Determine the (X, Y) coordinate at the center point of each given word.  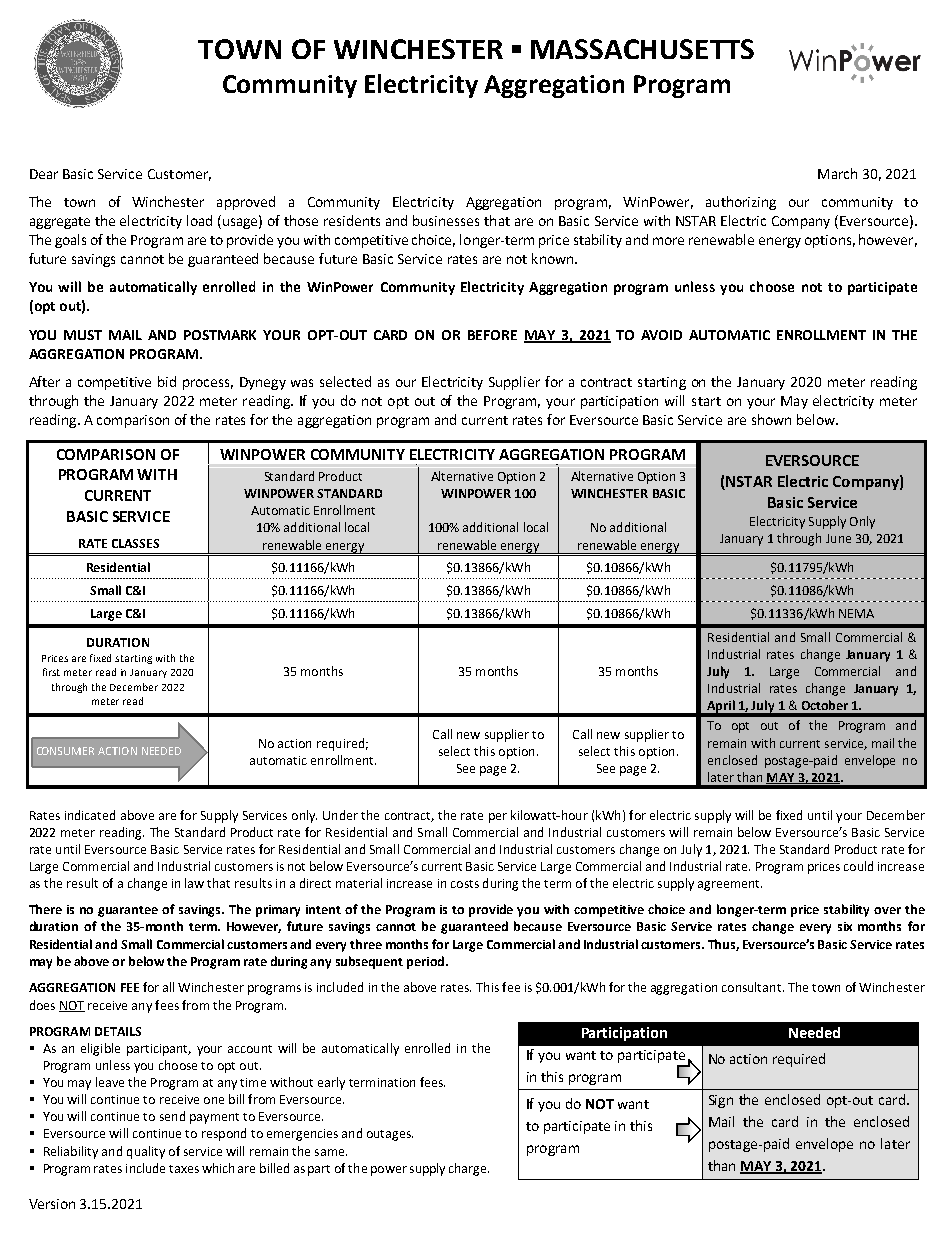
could (858, 866)
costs (465, 884)
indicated (90, 815)
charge (469, 1169)
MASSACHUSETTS (642, 49)
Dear (44, 174)
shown (771, 419)
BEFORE (492, 335)
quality (146, 1152)
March (837, 173)
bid (167, 381)
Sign (721, 1101)
